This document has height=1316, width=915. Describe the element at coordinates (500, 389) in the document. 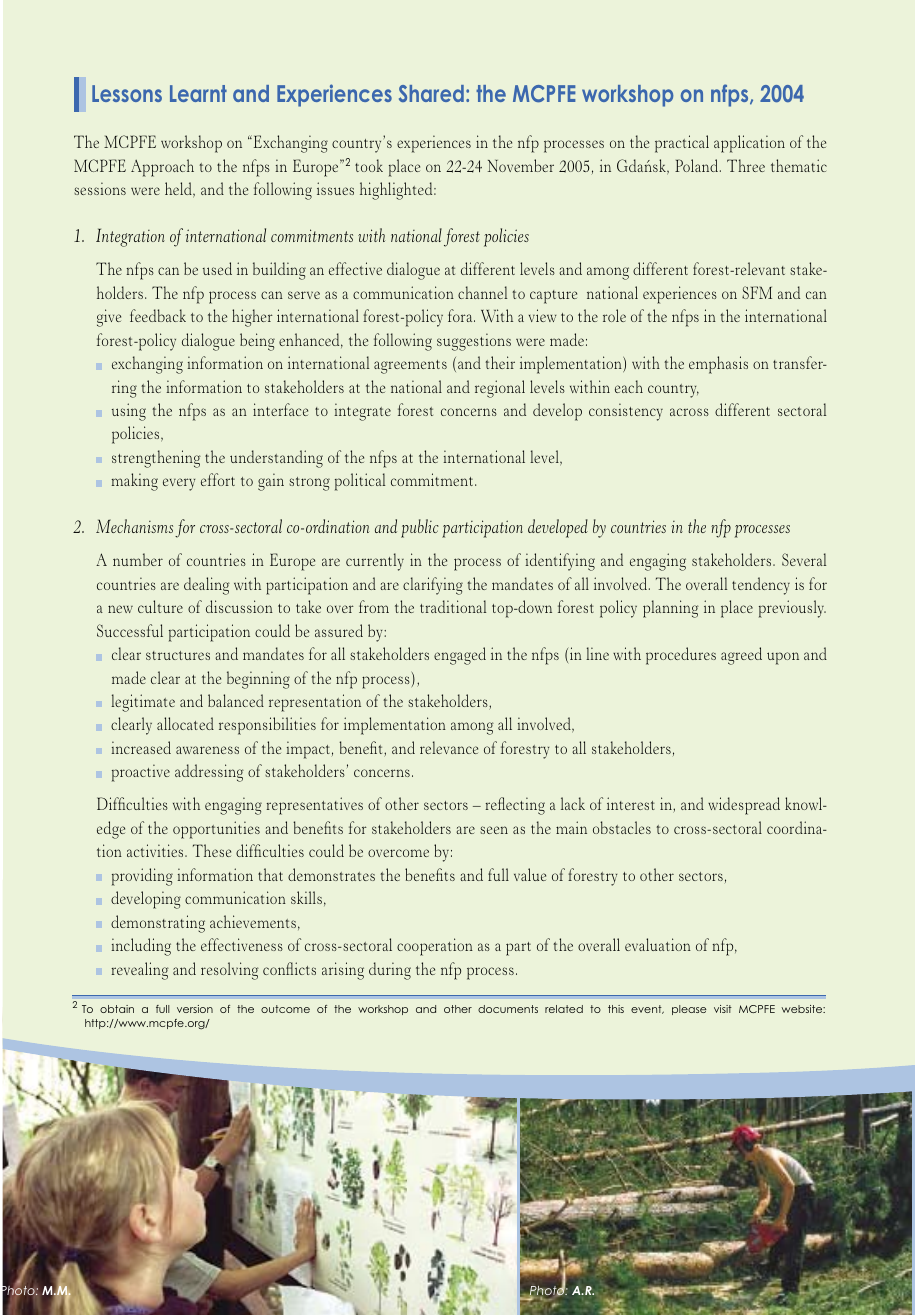

I see `regional` at that location.
